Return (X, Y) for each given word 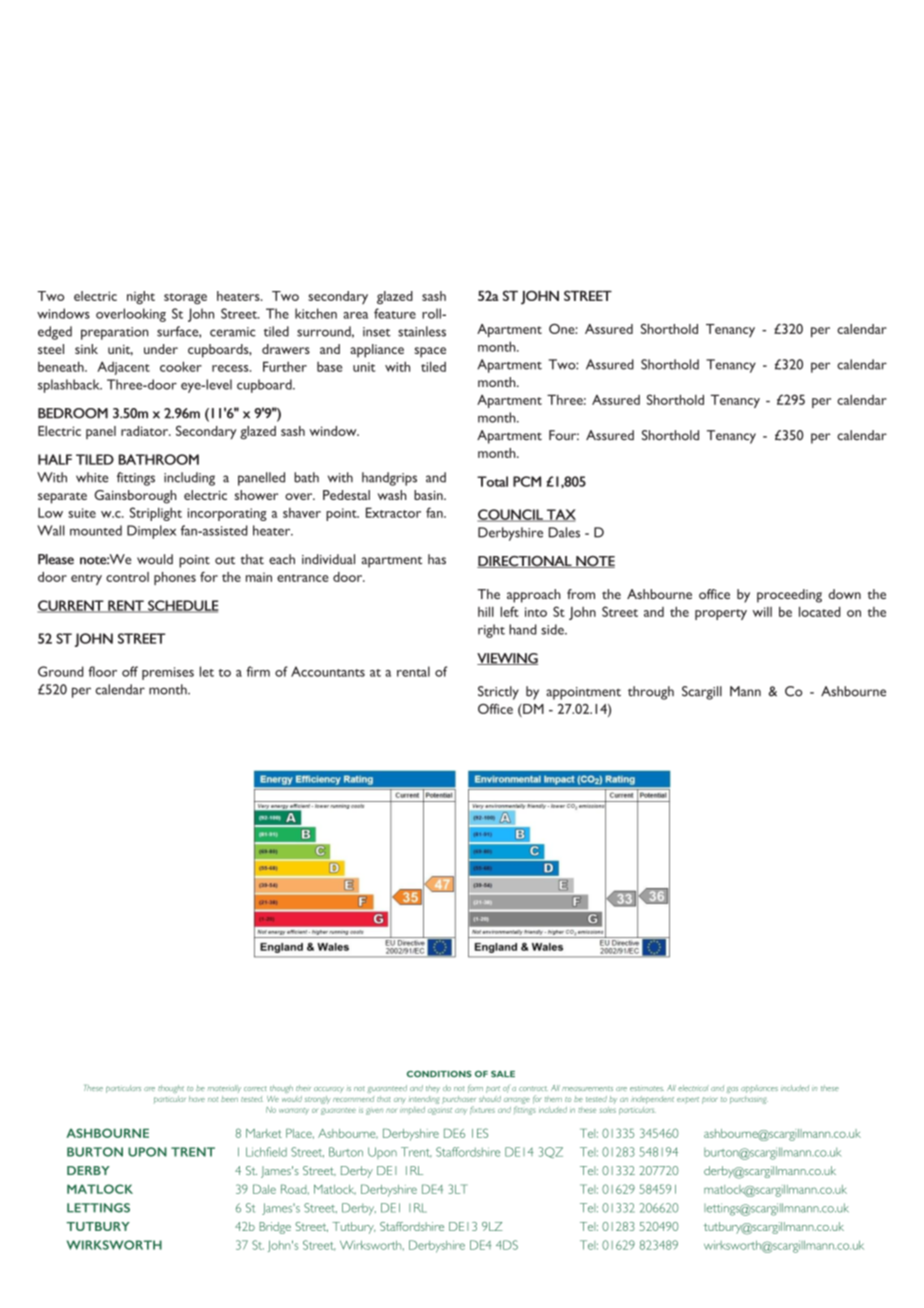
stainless (422, 331)
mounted (96, 530)
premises (168, 673)
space (430, 352)
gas (732, 1090)
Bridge (275, 1228)
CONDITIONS (439, 1074)
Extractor (393, 512)
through (651, 693)
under (161, 349)
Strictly (498, 693)
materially (224, 1089)
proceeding (789, 596)
